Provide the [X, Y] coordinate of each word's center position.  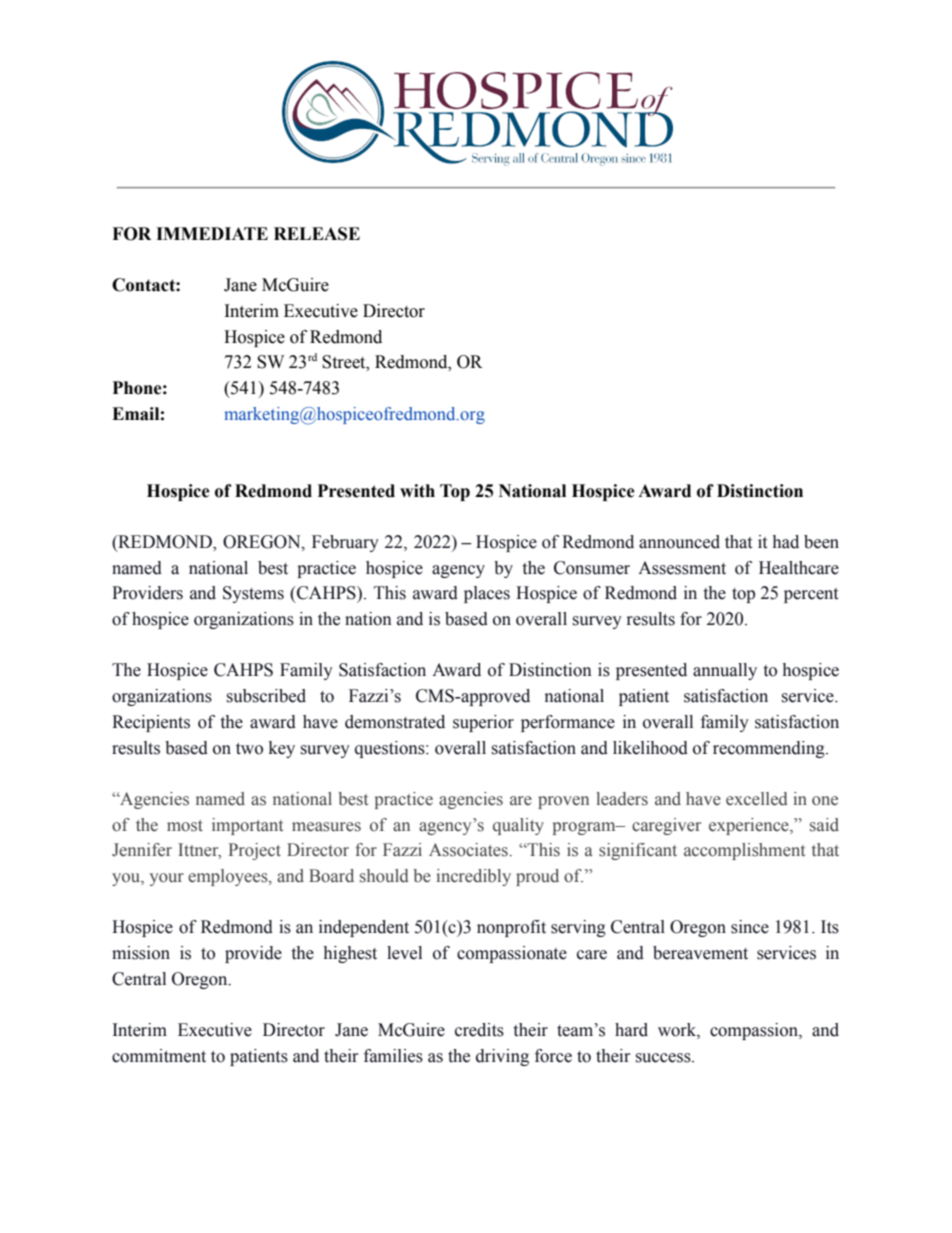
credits [479, 1030]
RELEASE [317, 234]
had [785, 542]
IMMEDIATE [212, 233]
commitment [159, 1056]
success [664, 1058]
